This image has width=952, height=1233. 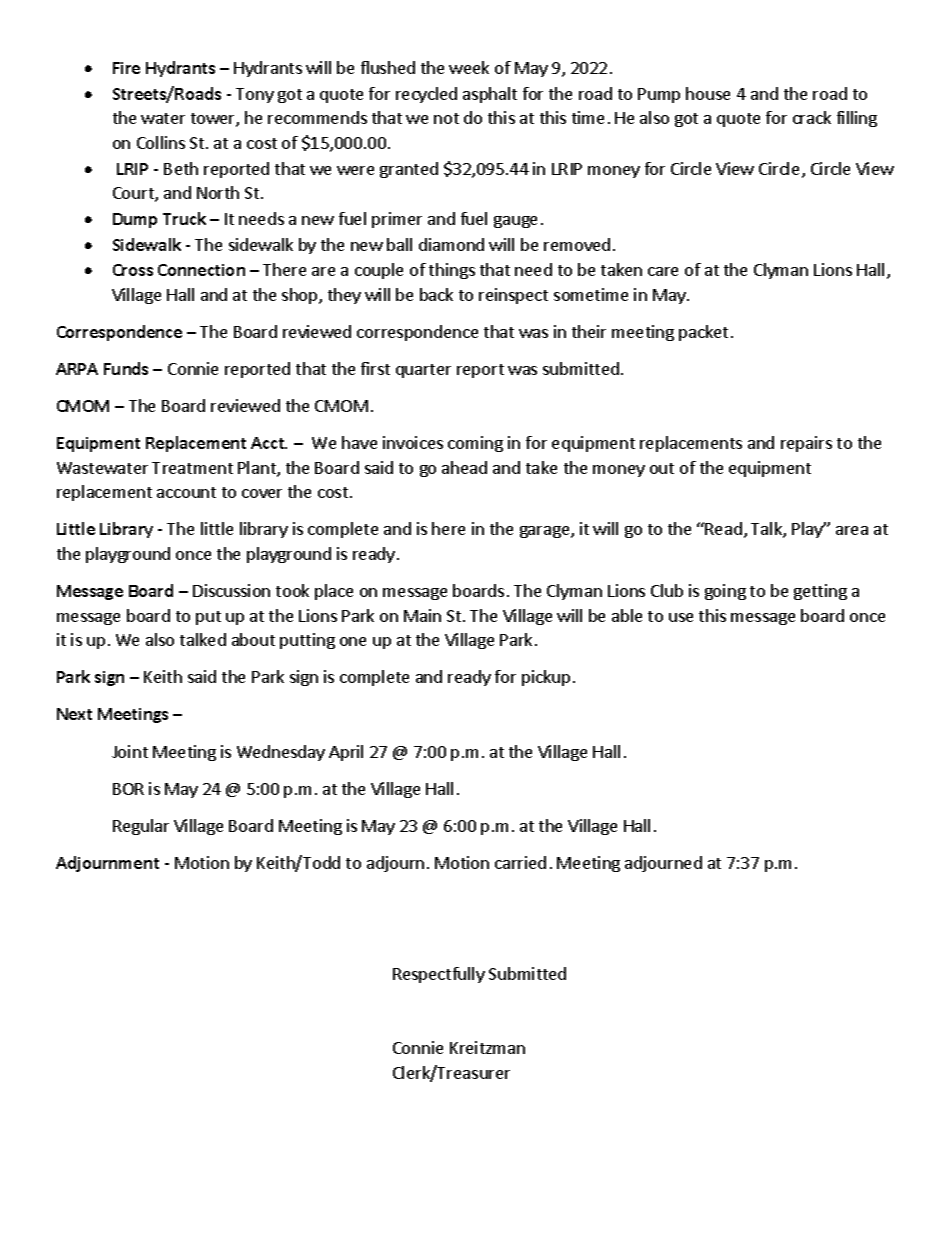 What do you see at coordinates (708, 93) in the image?
I see `house` at bounding box center [708, 93].
